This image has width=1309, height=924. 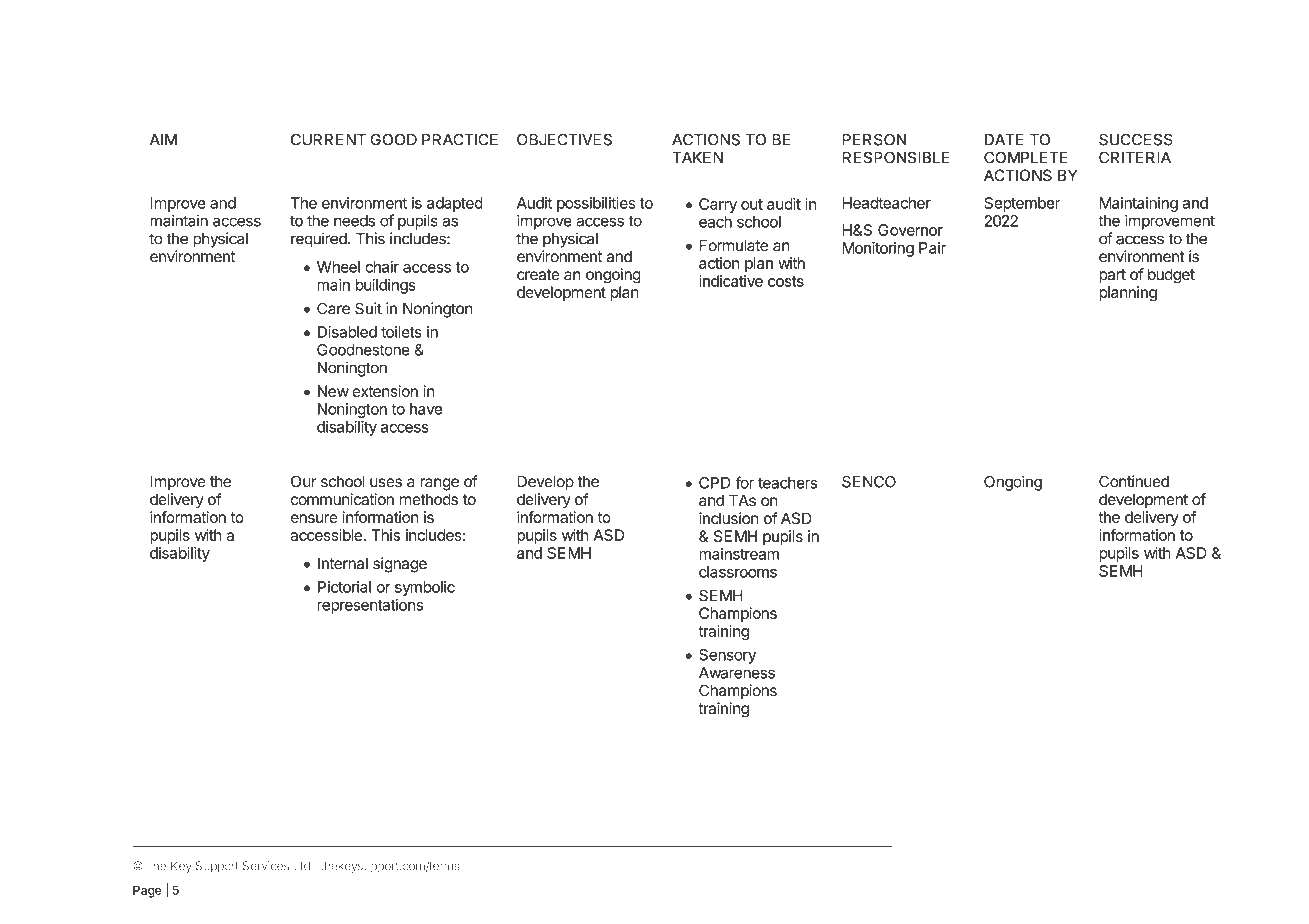 I want to click on Services, so click(x=266, y=866).
